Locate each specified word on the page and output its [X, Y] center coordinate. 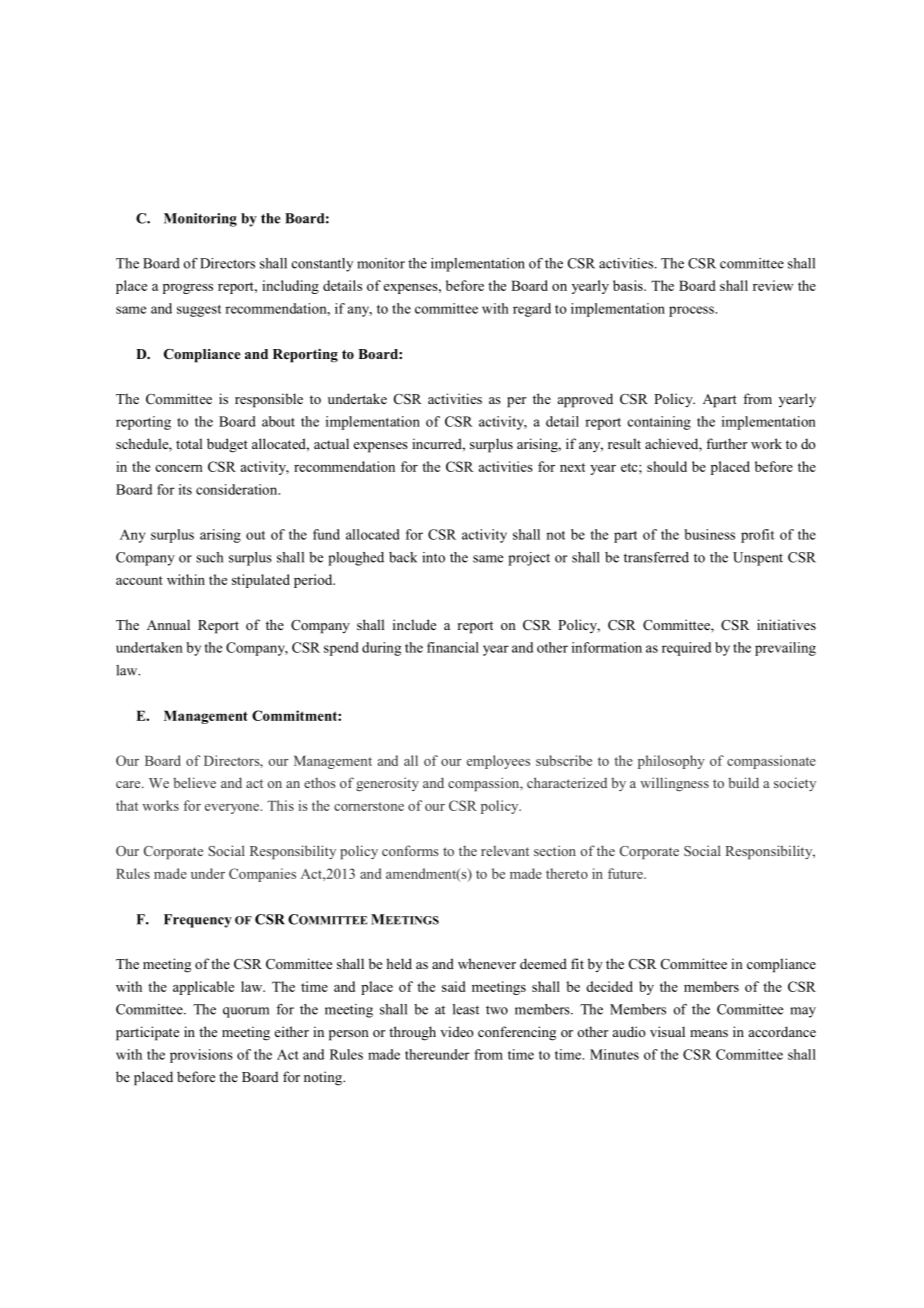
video [457, 1031]
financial [453, 647]
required [686, 649]
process [692, 311]
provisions [201, 1056]
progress [188, 289]
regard [532, 310]
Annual [168, 624]
